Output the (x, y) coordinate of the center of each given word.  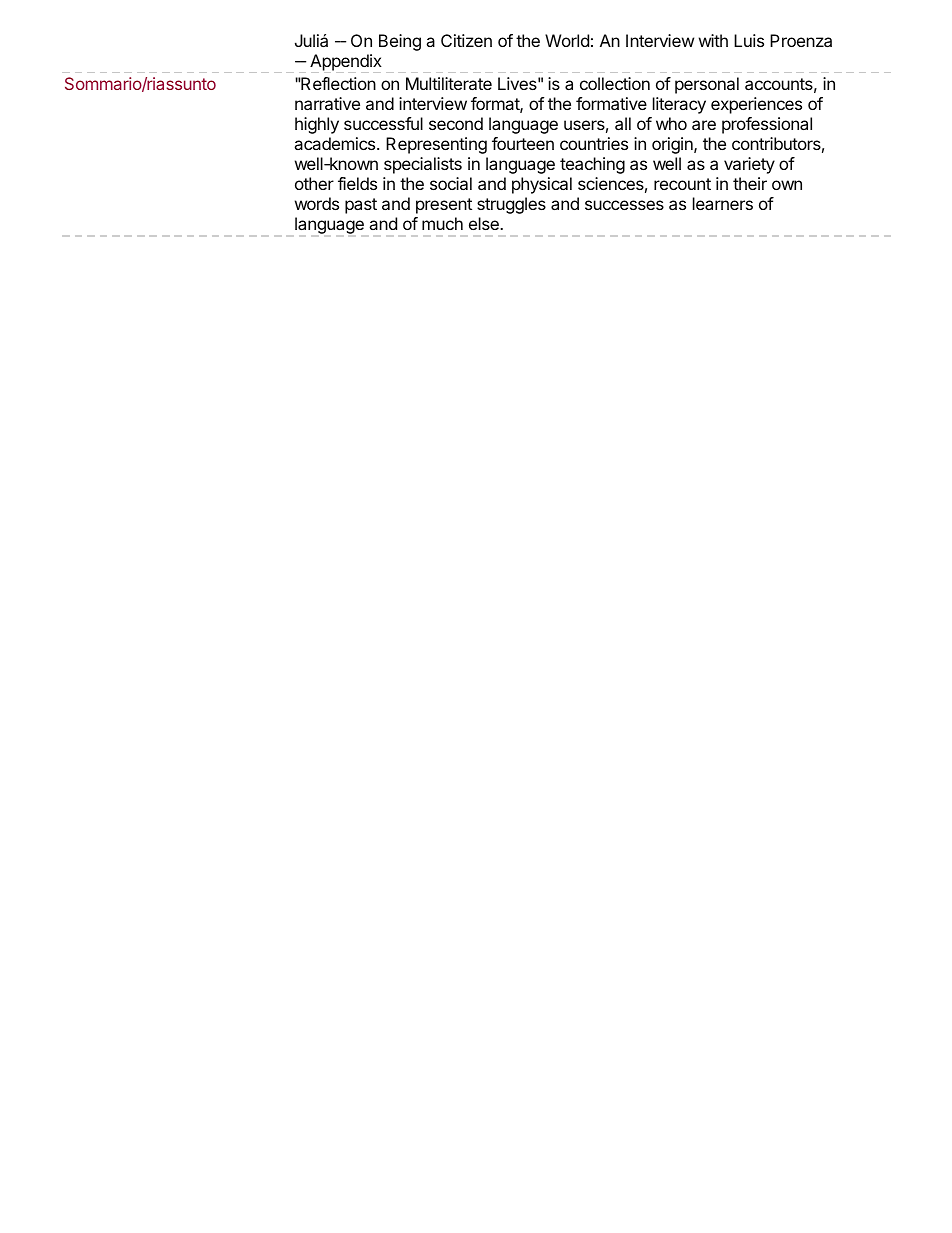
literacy (679, 105)
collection (615, 83)
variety (749, 165)
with (713, 40)
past (361, 206)
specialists (423, 165)
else (485, 223)
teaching (592, 165)
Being (400, 42)
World (567, 40)
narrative (327, 103)
